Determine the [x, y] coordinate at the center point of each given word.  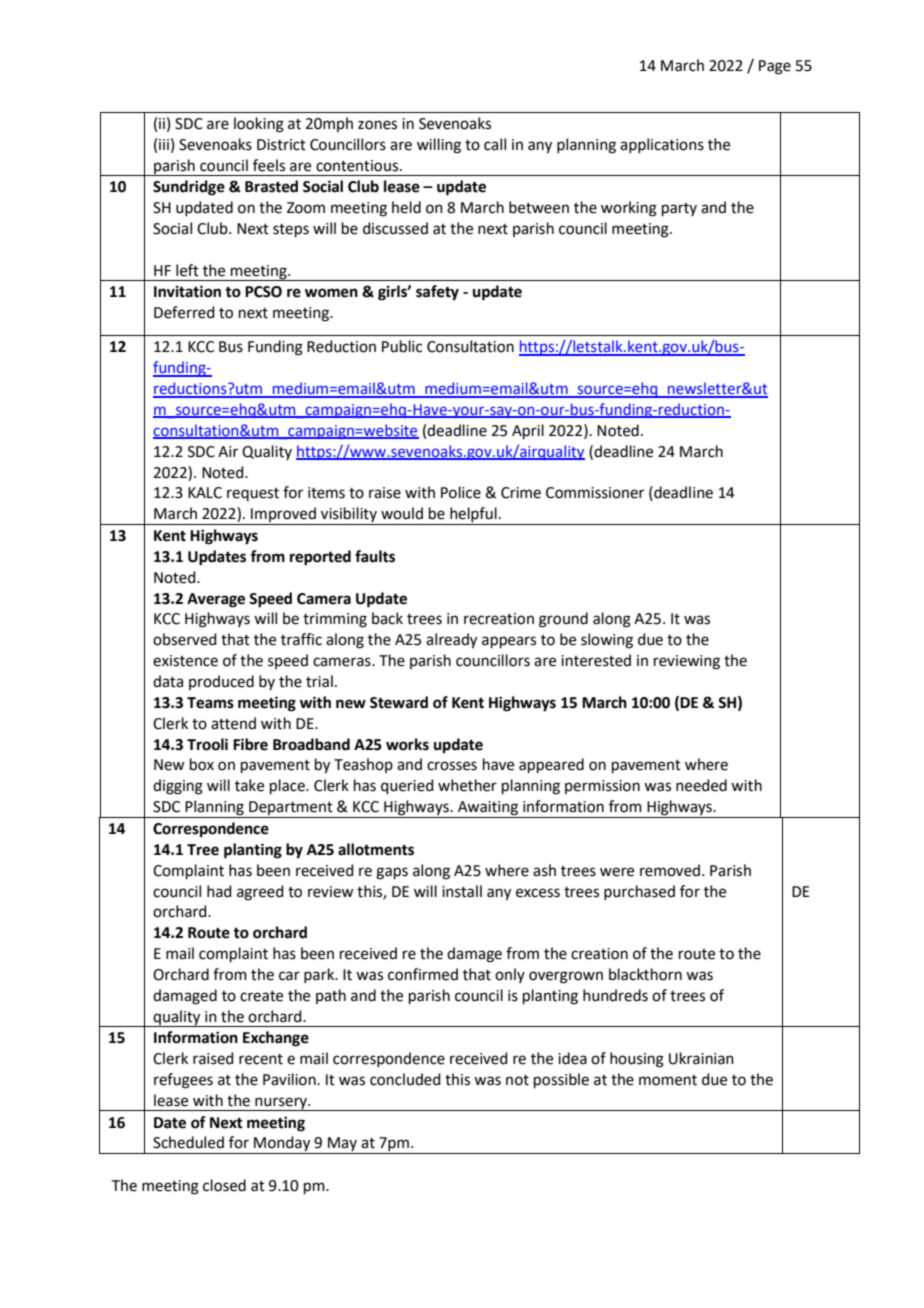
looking [259, 125]
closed [224, 1185]
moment [668, 1080]
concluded [405, 1079]
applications [662, 145]
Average [216, 600]
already [451, 641]
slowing [607, 641]
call [495, 144]
